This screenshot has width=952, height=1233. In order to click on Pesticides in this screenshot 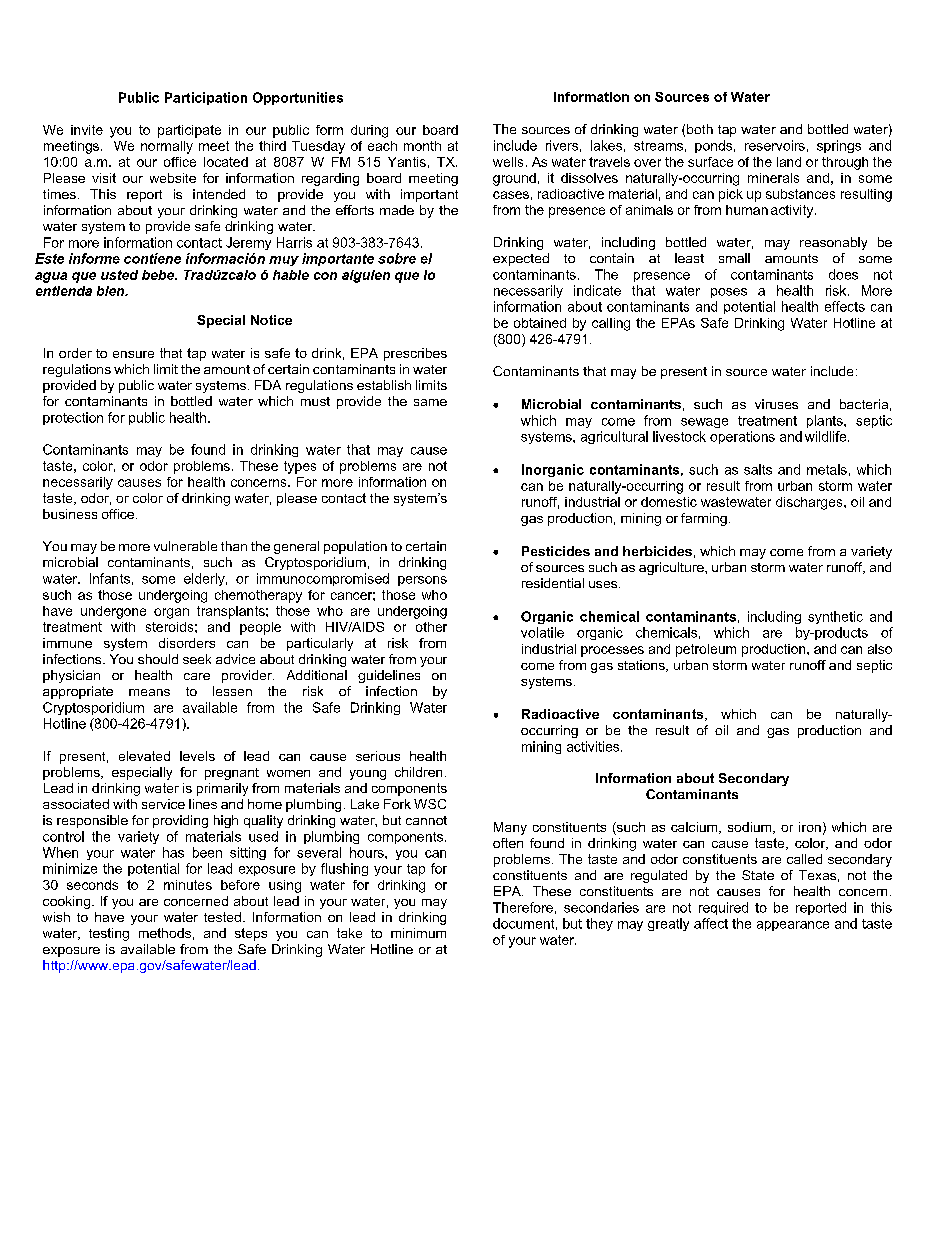, I will do `click(556, 551)`.
